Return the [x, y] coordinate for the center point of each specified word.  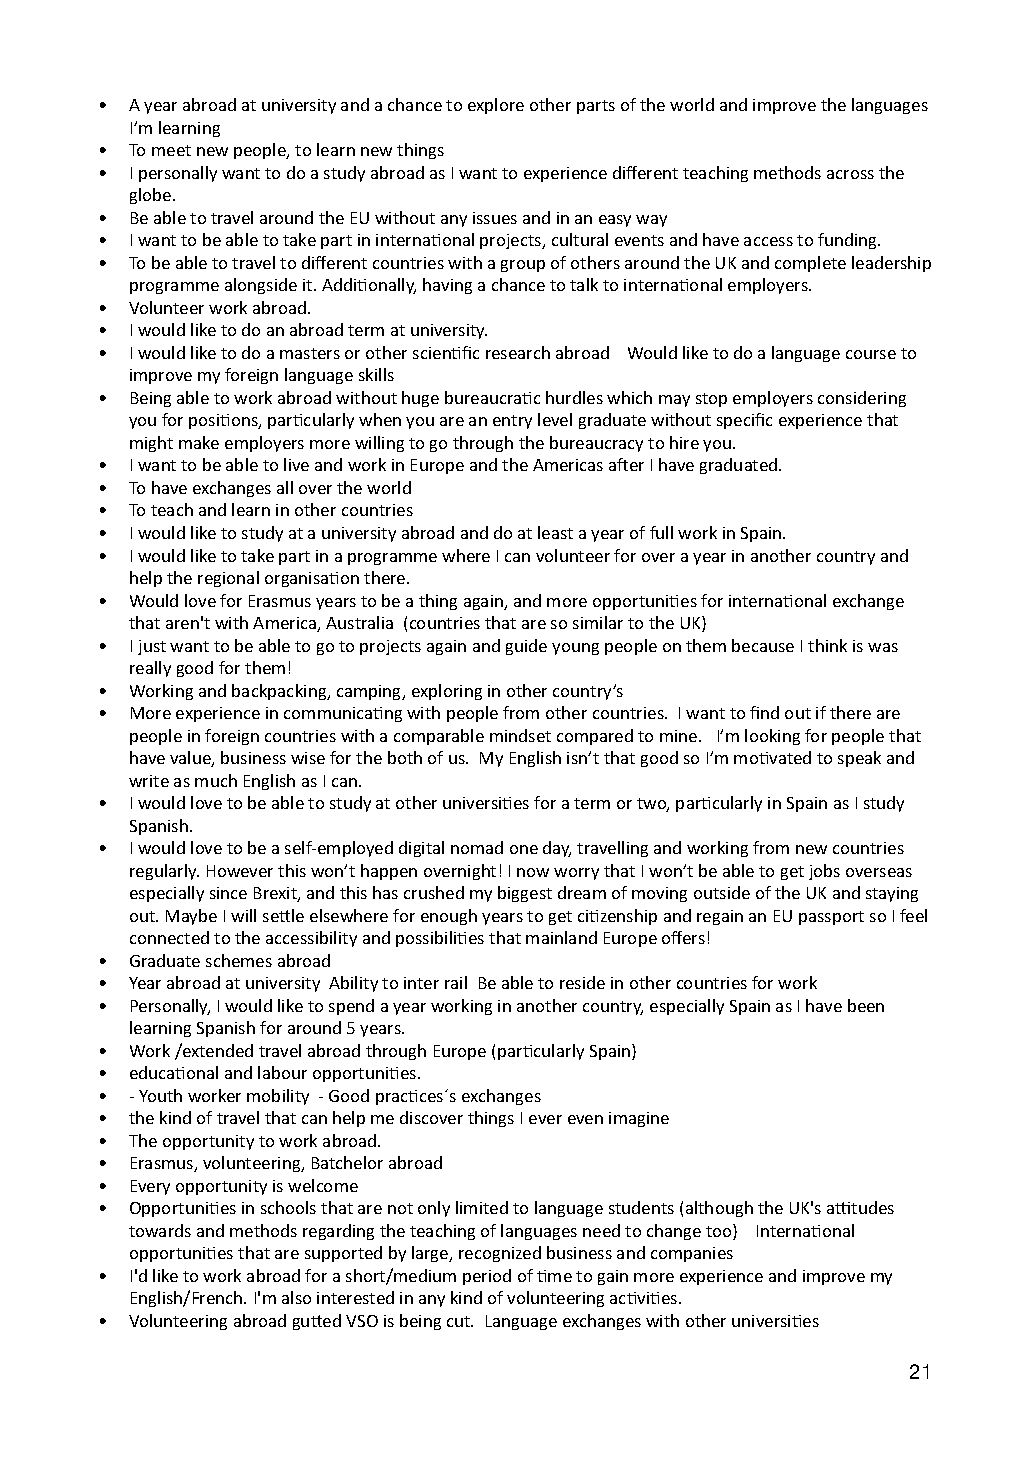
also [296, 1297]
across [850, 174]
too [720, 1232]
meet [171, 150]
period [487, 1277]
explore [496, 106]
